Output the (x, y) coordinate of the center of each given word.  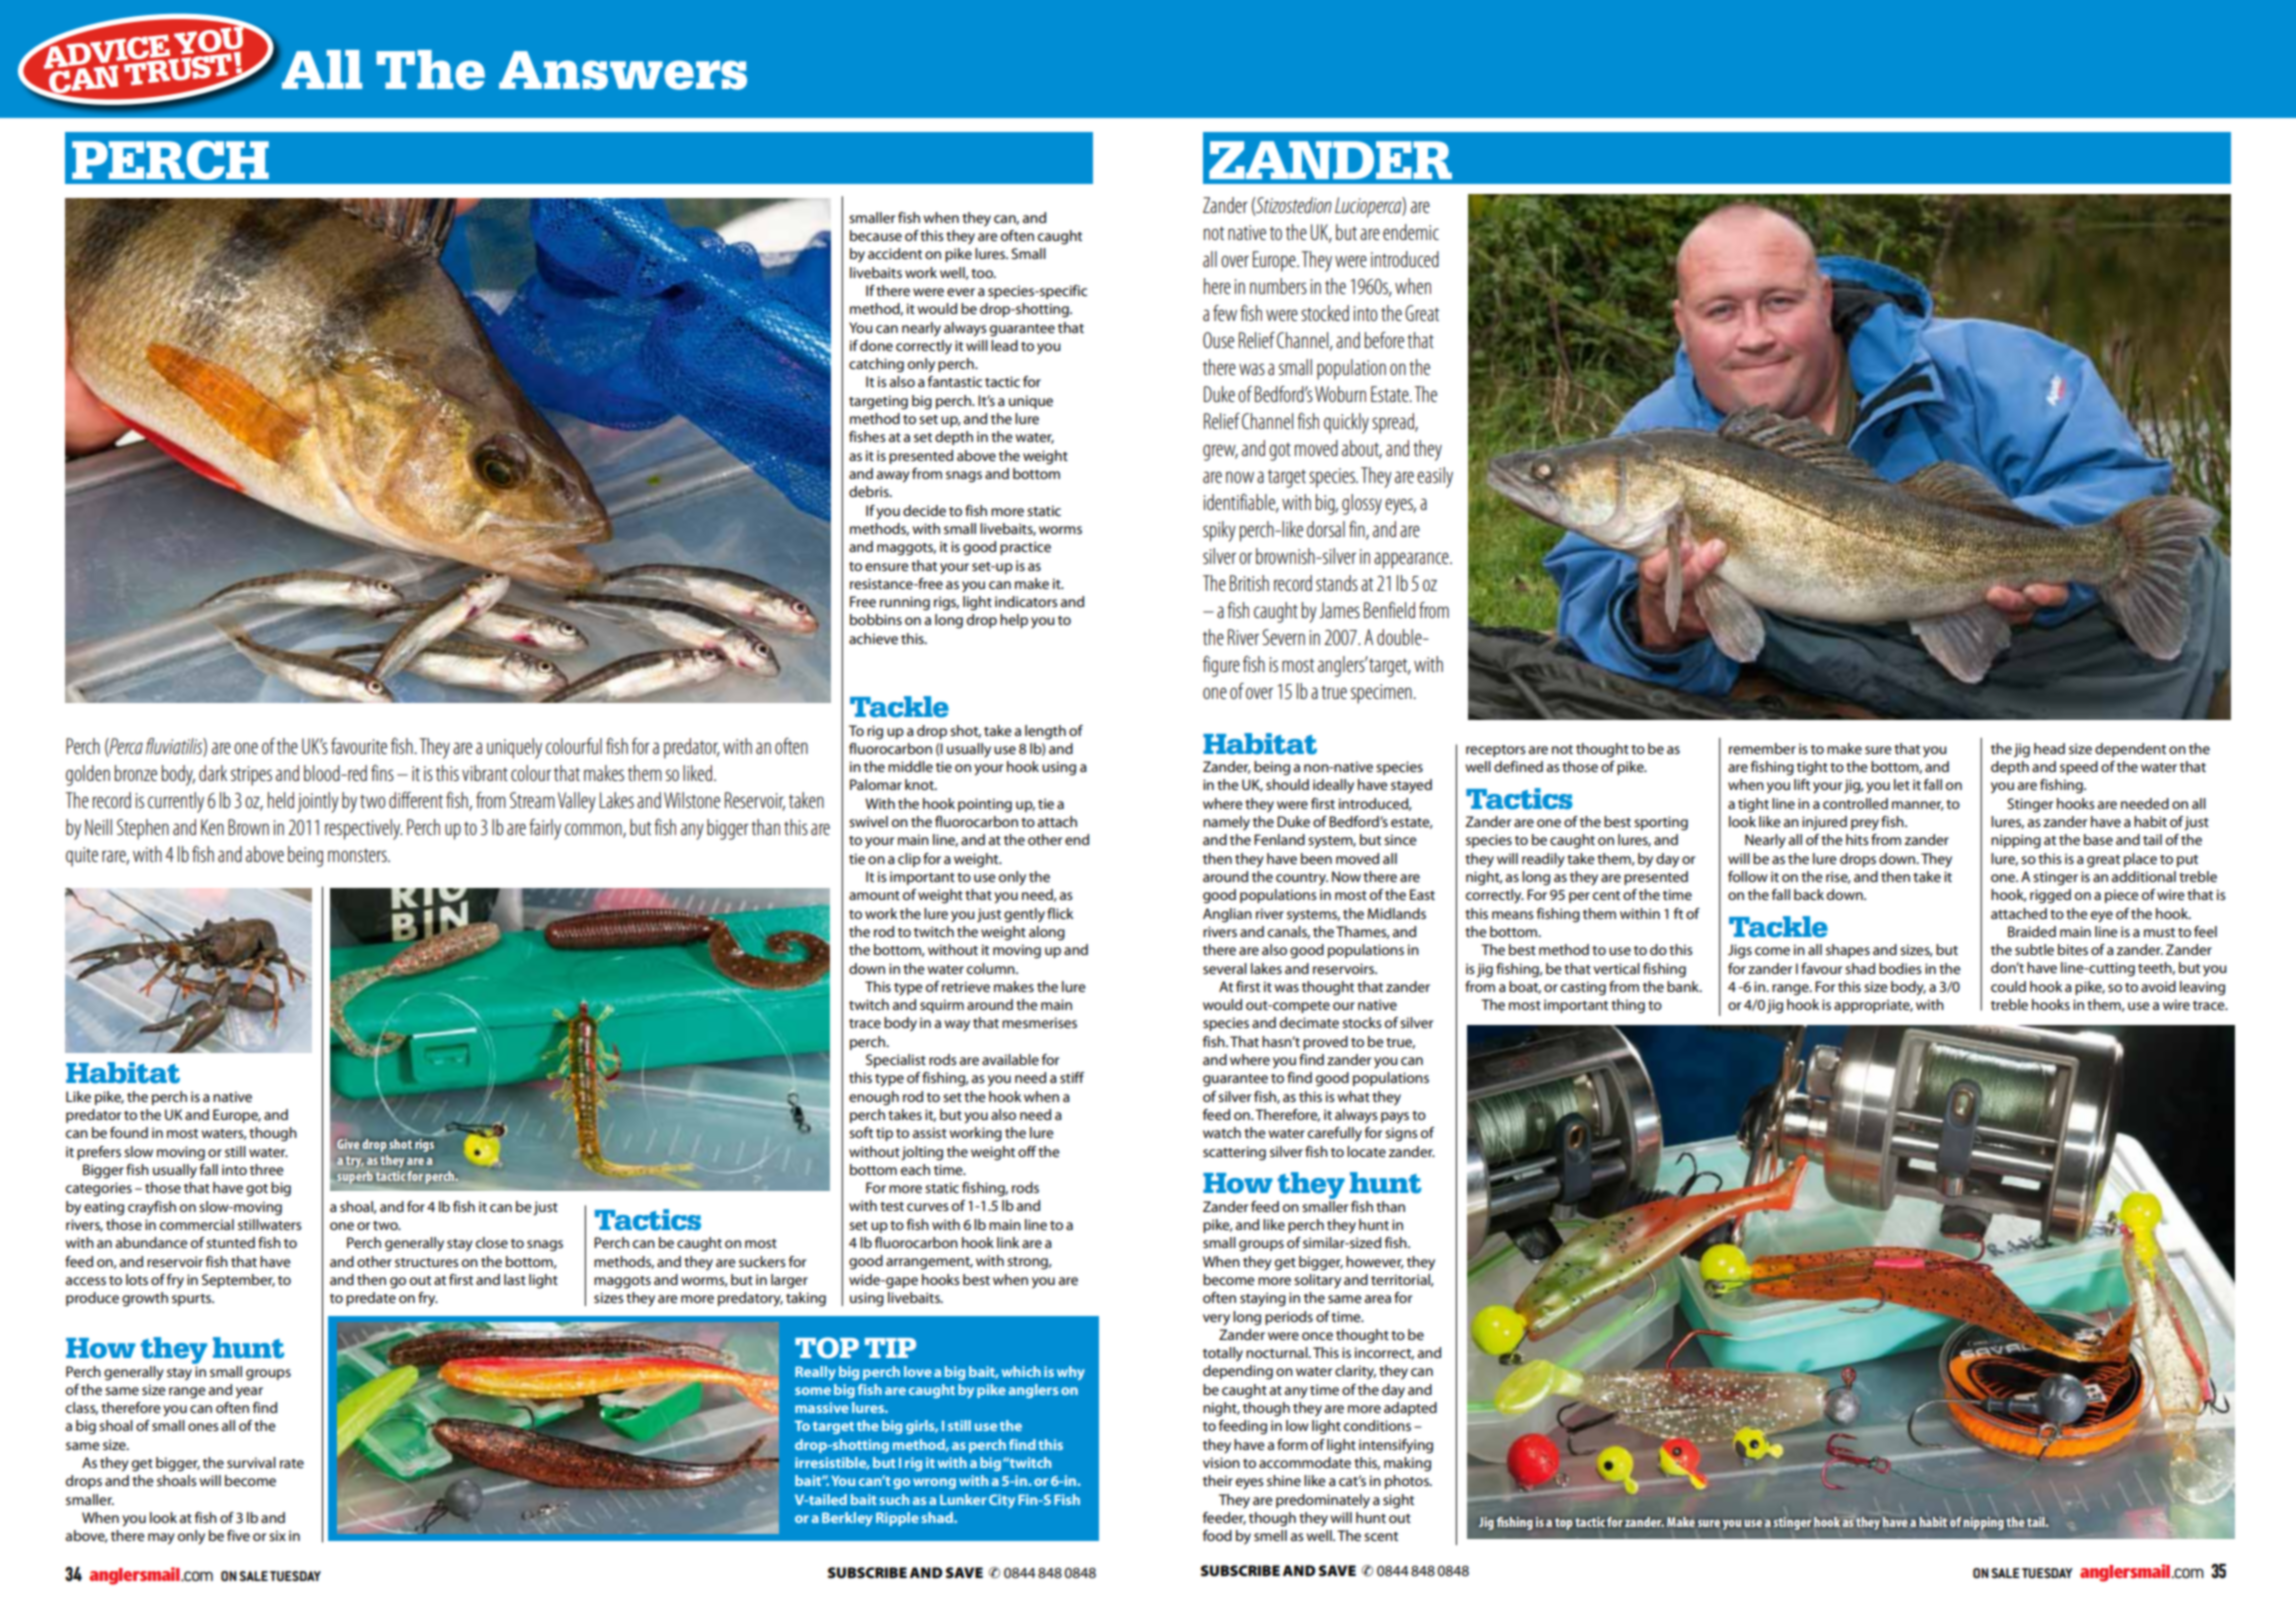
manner (1918, 806)
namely (1226, 823)
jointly (318, 802)
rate (292, 1463)
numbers (1278, 286)
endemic (1411, 232)
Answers (623, 70)
